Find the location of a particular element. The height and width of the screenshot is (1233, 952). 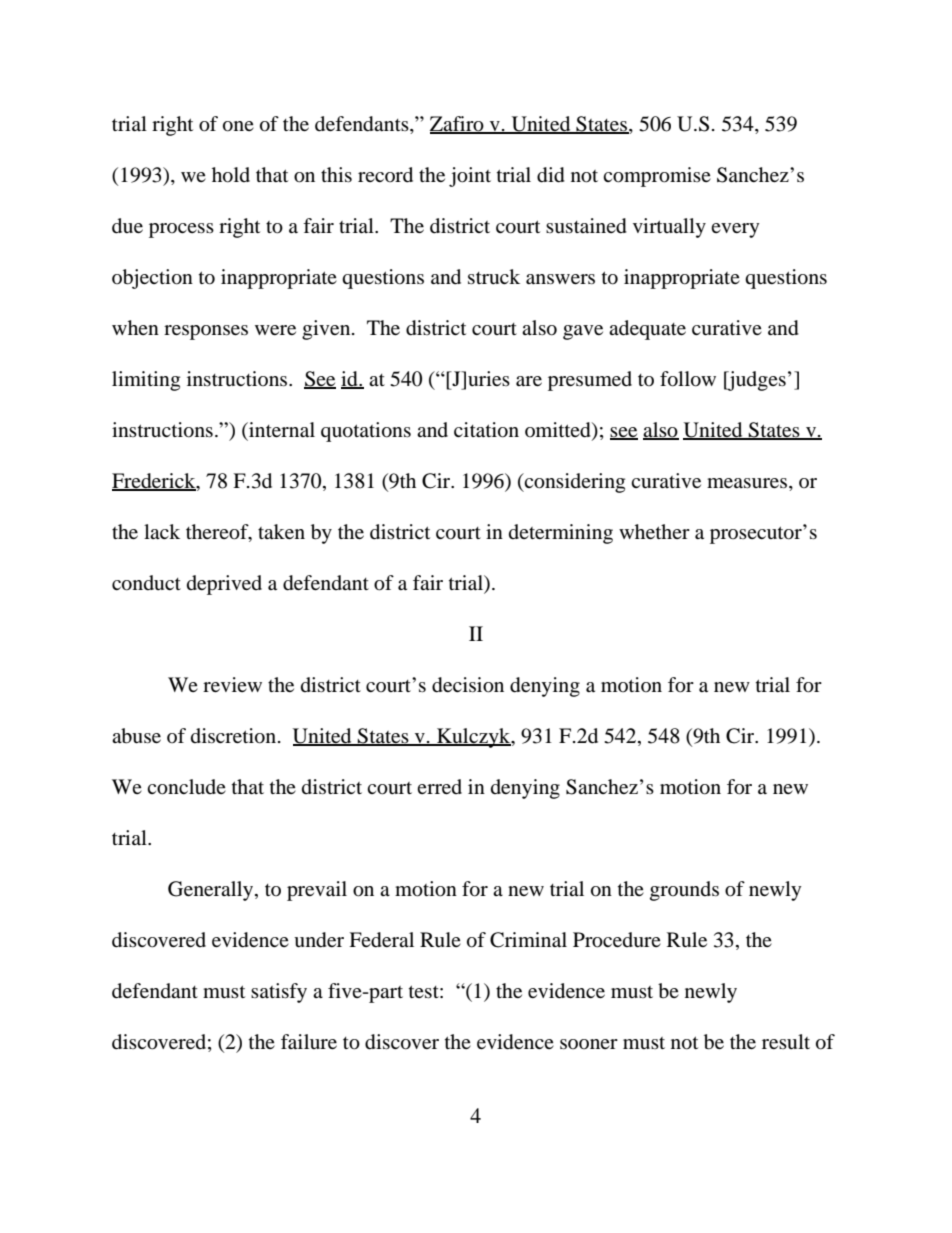

sooner is located at coordinates (589, 1044).
